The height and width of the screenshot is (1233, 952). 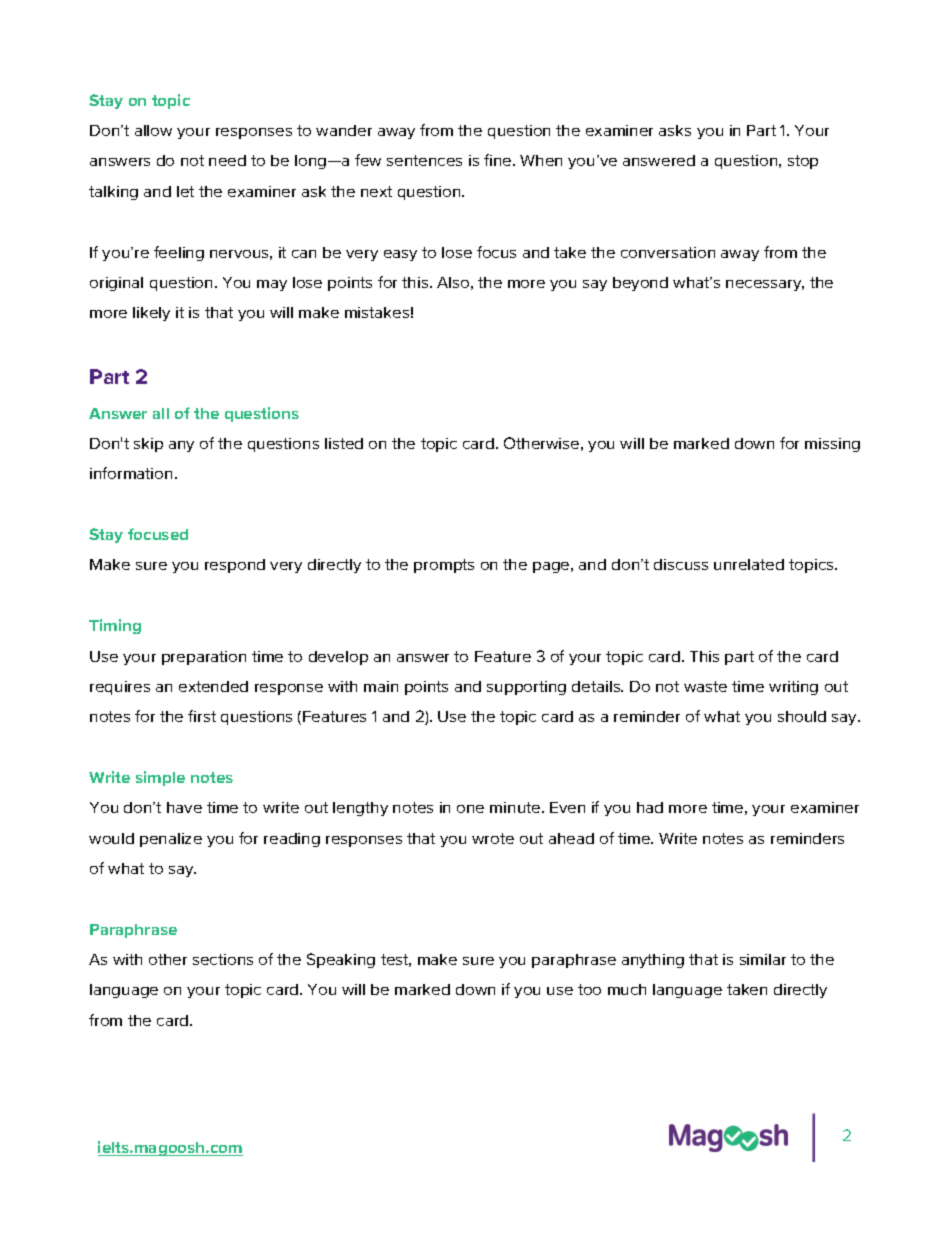 What do you see at coordinates (223, 959) in the screenshot?
I see `sections` at bounding box center [223, 959].
